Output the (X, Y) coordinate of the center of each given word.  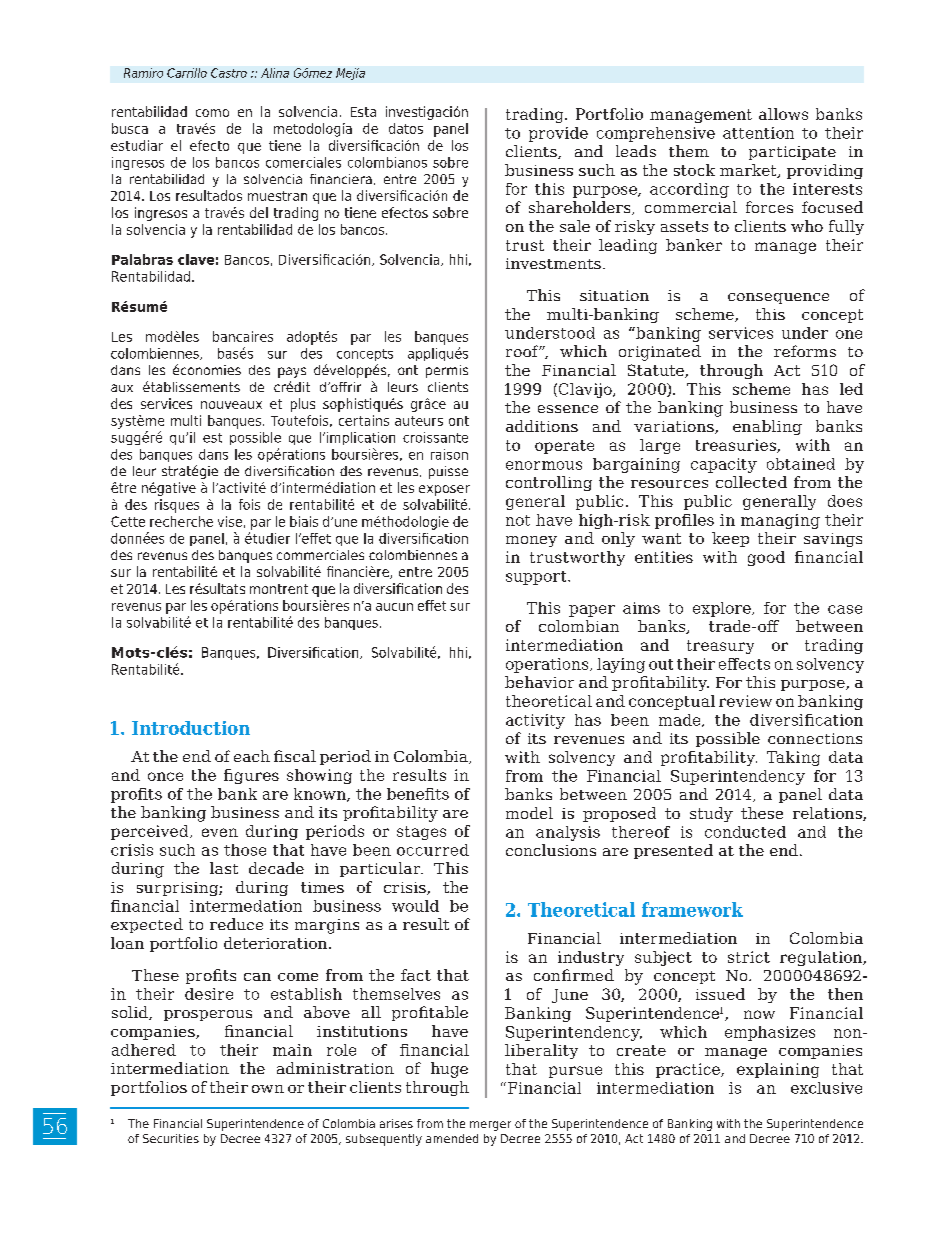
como (212, 113)
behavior (539, 682)
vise (230, 521)
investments (553, 263)
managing (780, 521)
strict (749, 957)
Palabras (142, 259)
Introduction (191, 728)
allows (783, 114)
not (518, 520)
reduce (236, 924)
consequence (778, 298)
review (745, 701)
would (415, 906)
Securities (171, 1138)
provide (558, 134)
